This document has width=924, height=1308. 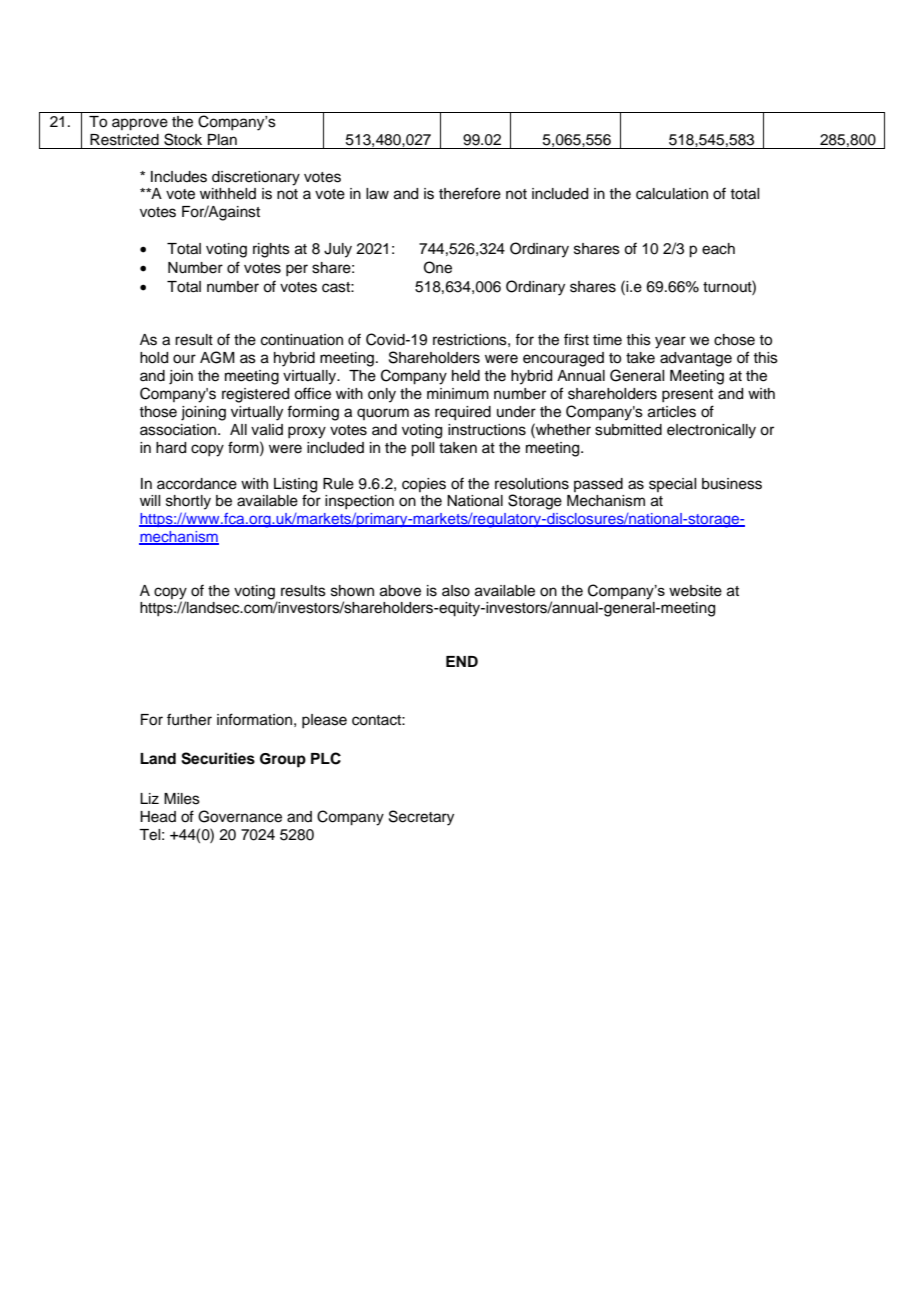 I want to click on Stock, so click(x=183, y=139).
